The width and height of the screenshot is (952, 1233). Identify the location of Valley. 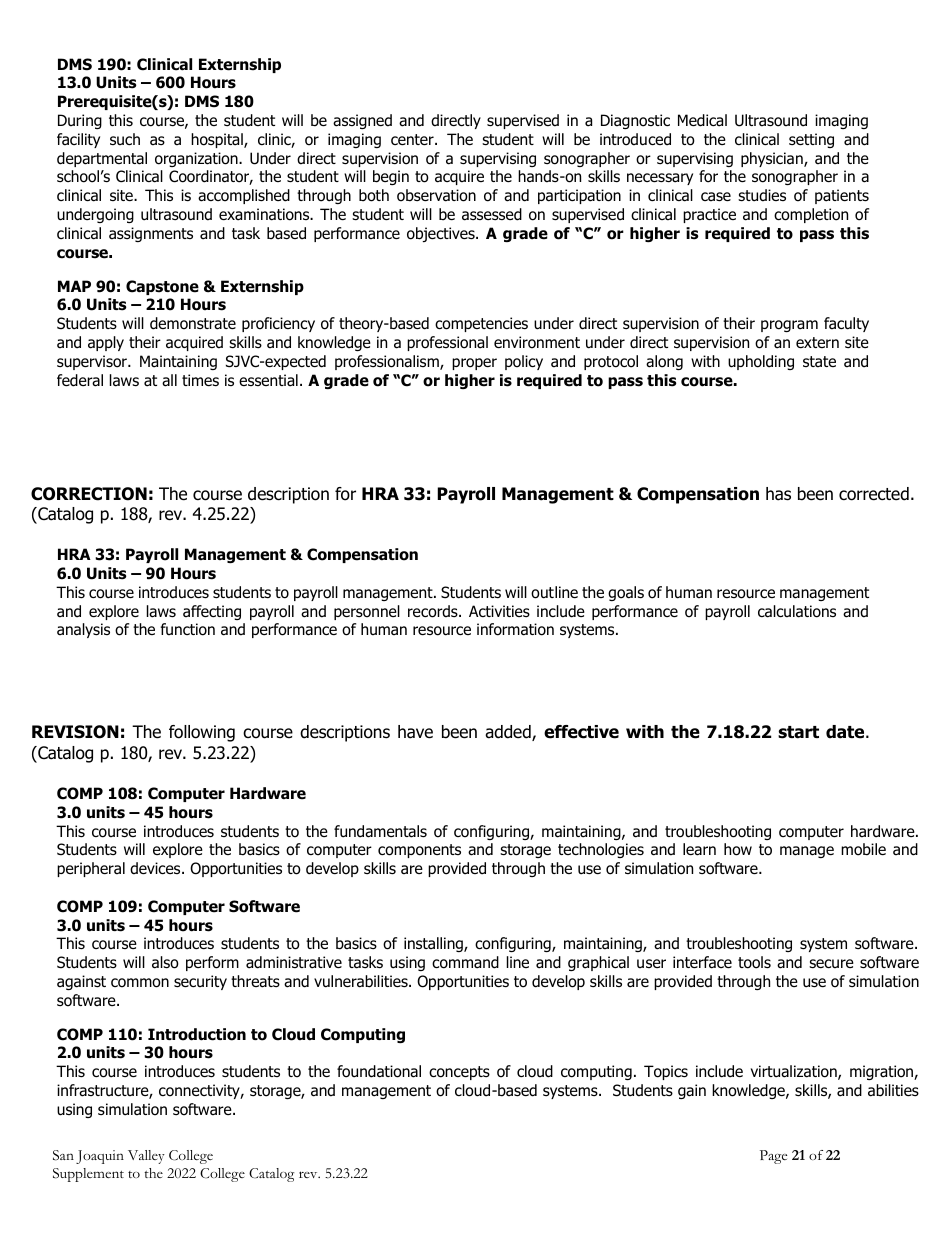
(146, 1157).
